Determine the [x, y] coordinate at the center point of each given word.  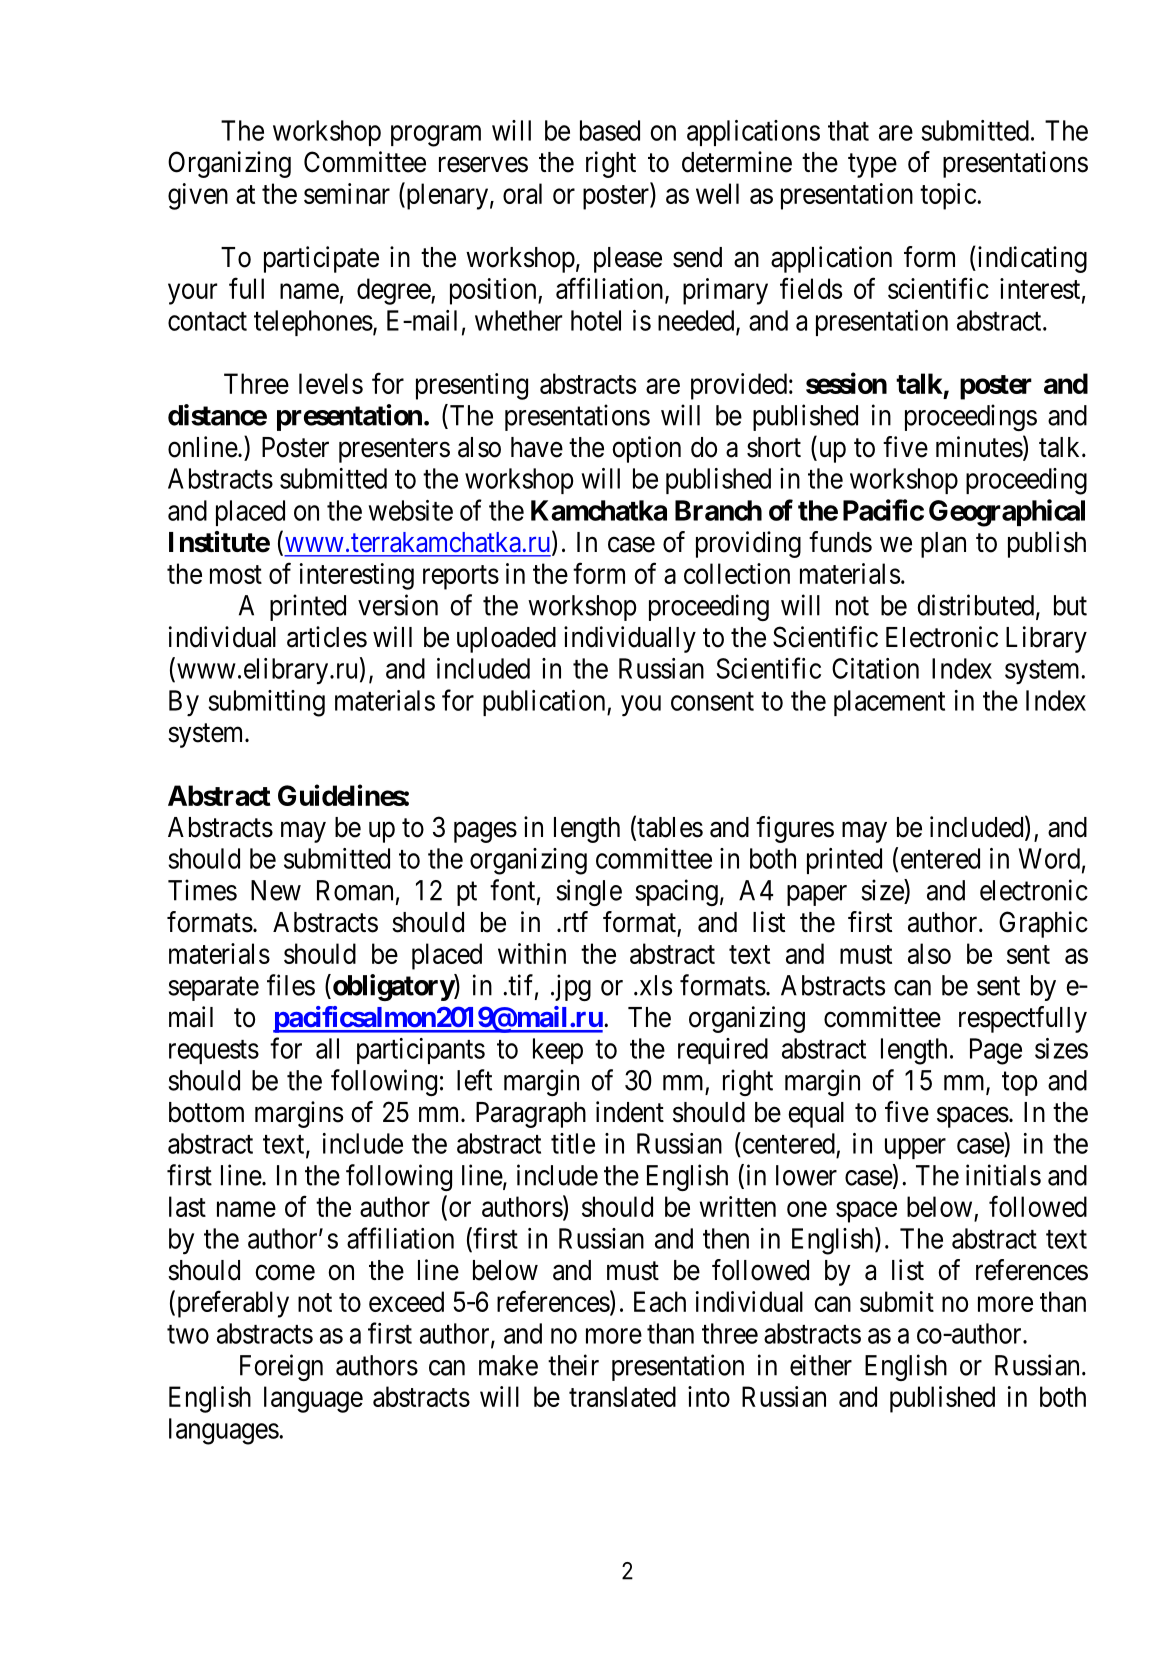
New [276, 890]
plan [943, 545]
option [646, 449]
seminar [347, 193]
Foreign [281, 1367]
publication [545, 703]
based [610, 130]
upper [915, 1148]
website [411, 510]
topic [948, 196]
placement [889, 703]
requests [214, 1052]
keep [558, 1051]
